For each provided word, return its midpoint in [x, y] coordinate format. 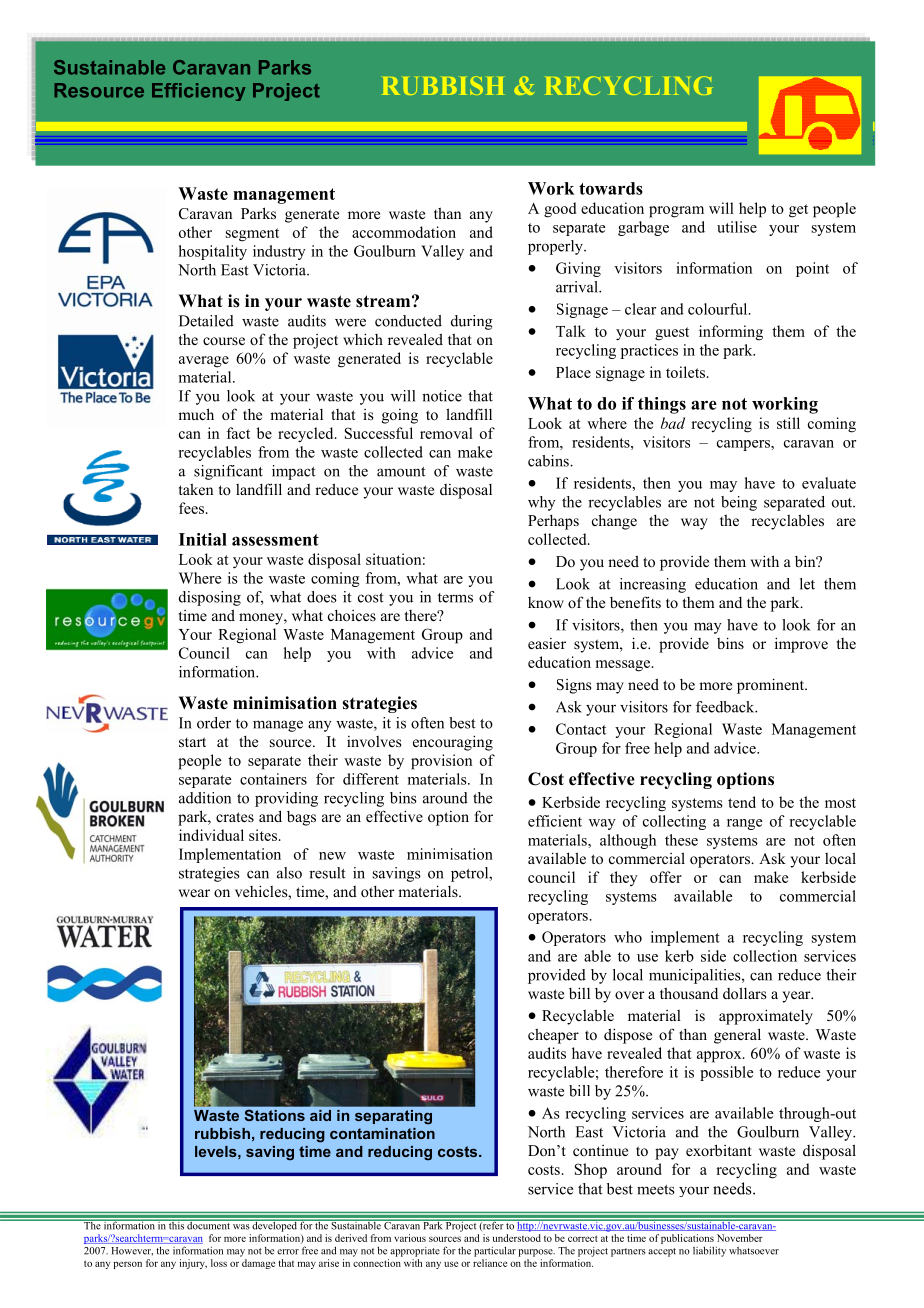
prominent [771, 686]
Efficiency [199, 92]
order [214, 723]
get [798, 211]
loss [219, 1263]
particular [495, 1251]
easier [547, 643]
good [560, 210]
